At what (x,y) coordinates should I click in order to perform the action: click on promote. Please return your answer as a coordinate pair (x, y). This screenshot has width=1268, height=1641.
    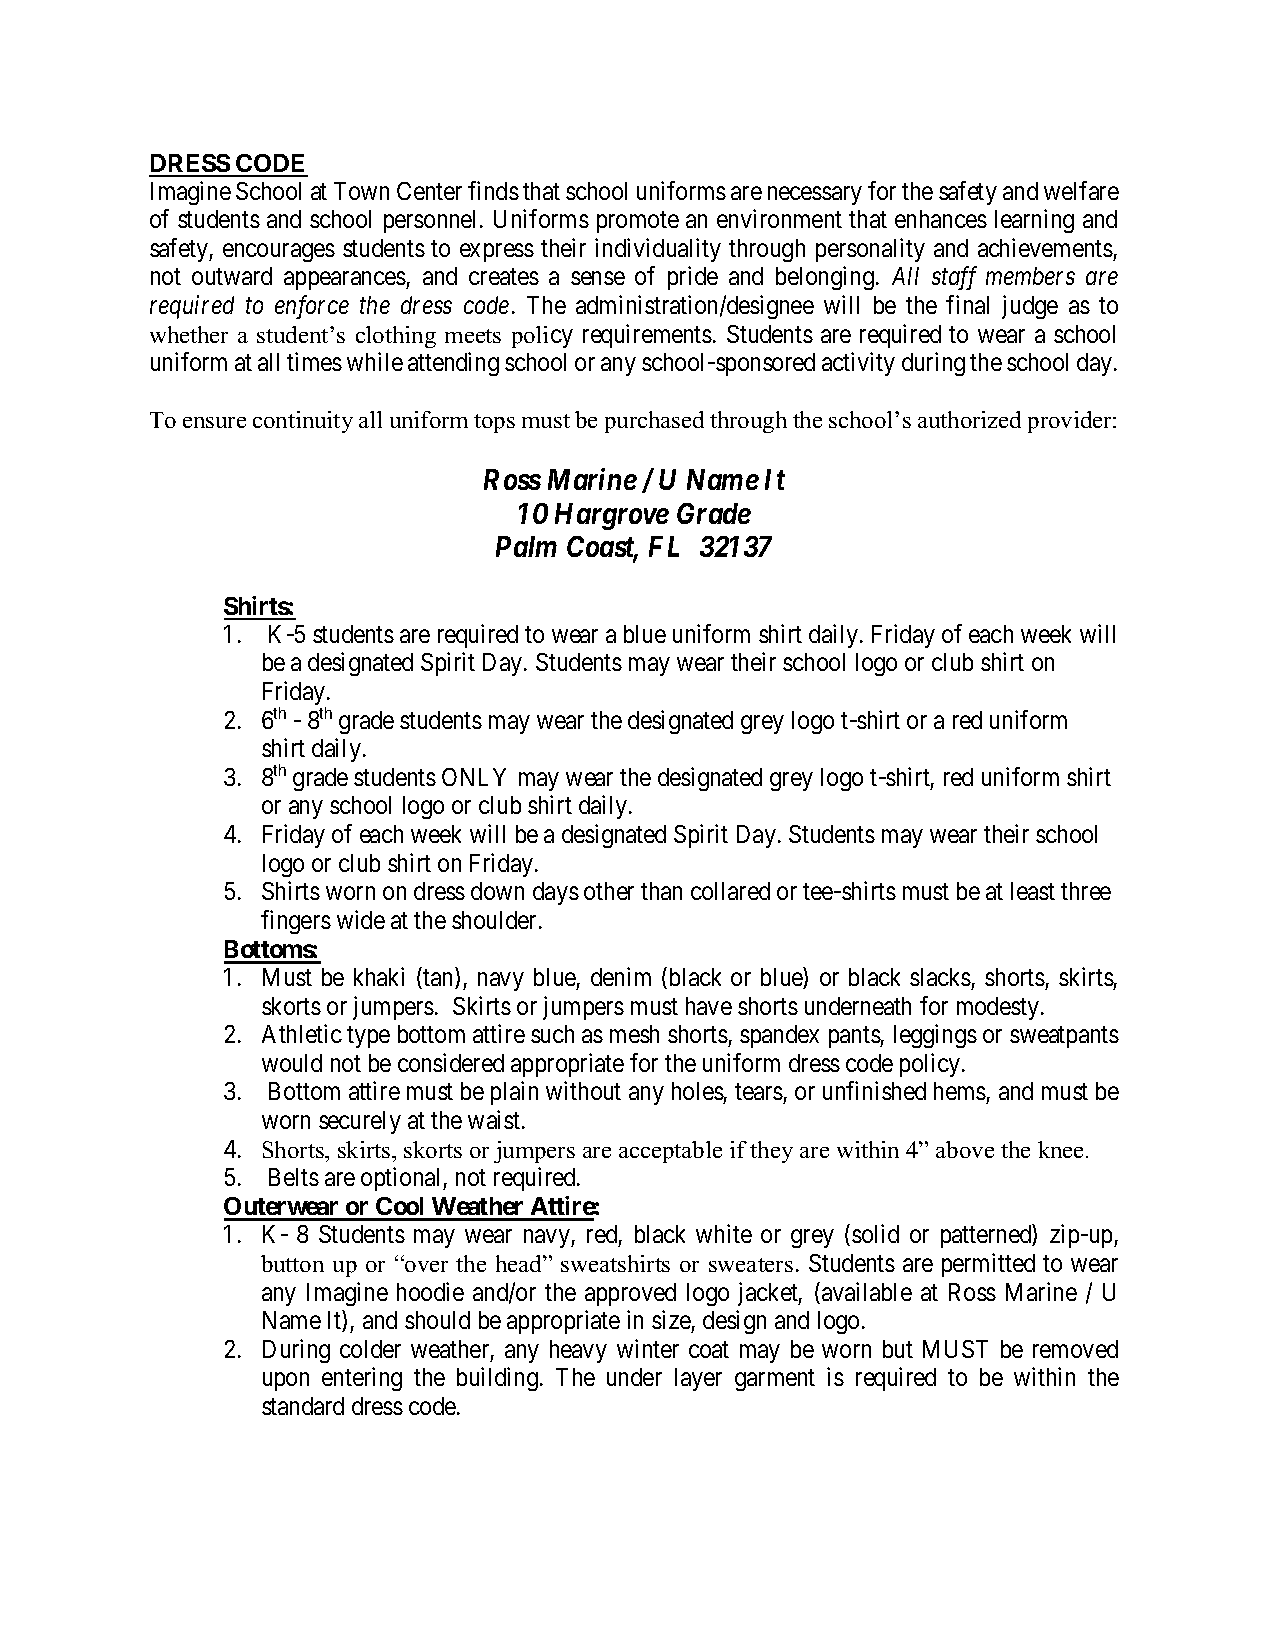
    Looking at the image, I should click on (638, 222).
